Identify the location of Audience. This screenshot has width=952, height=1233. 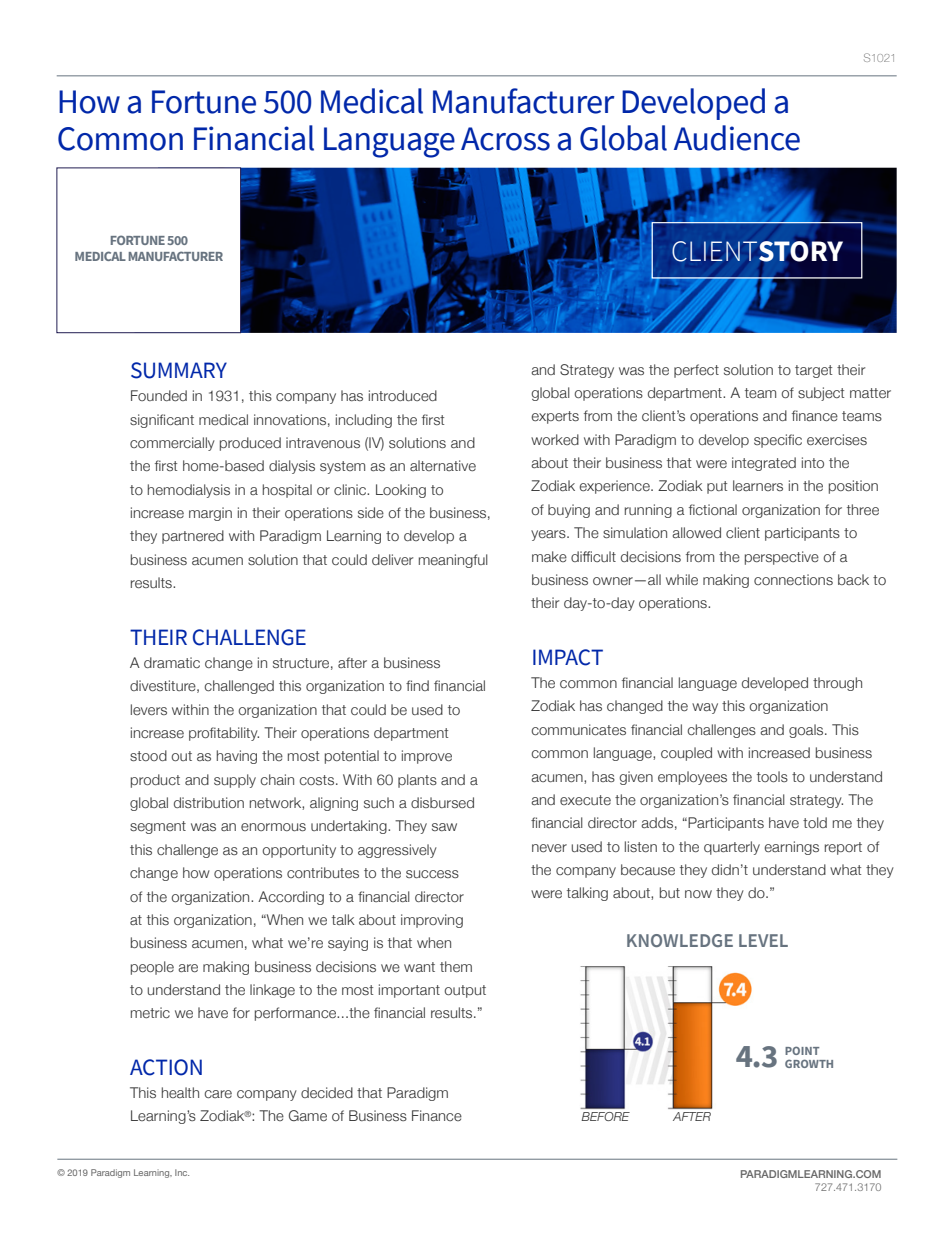
(737, 138).
